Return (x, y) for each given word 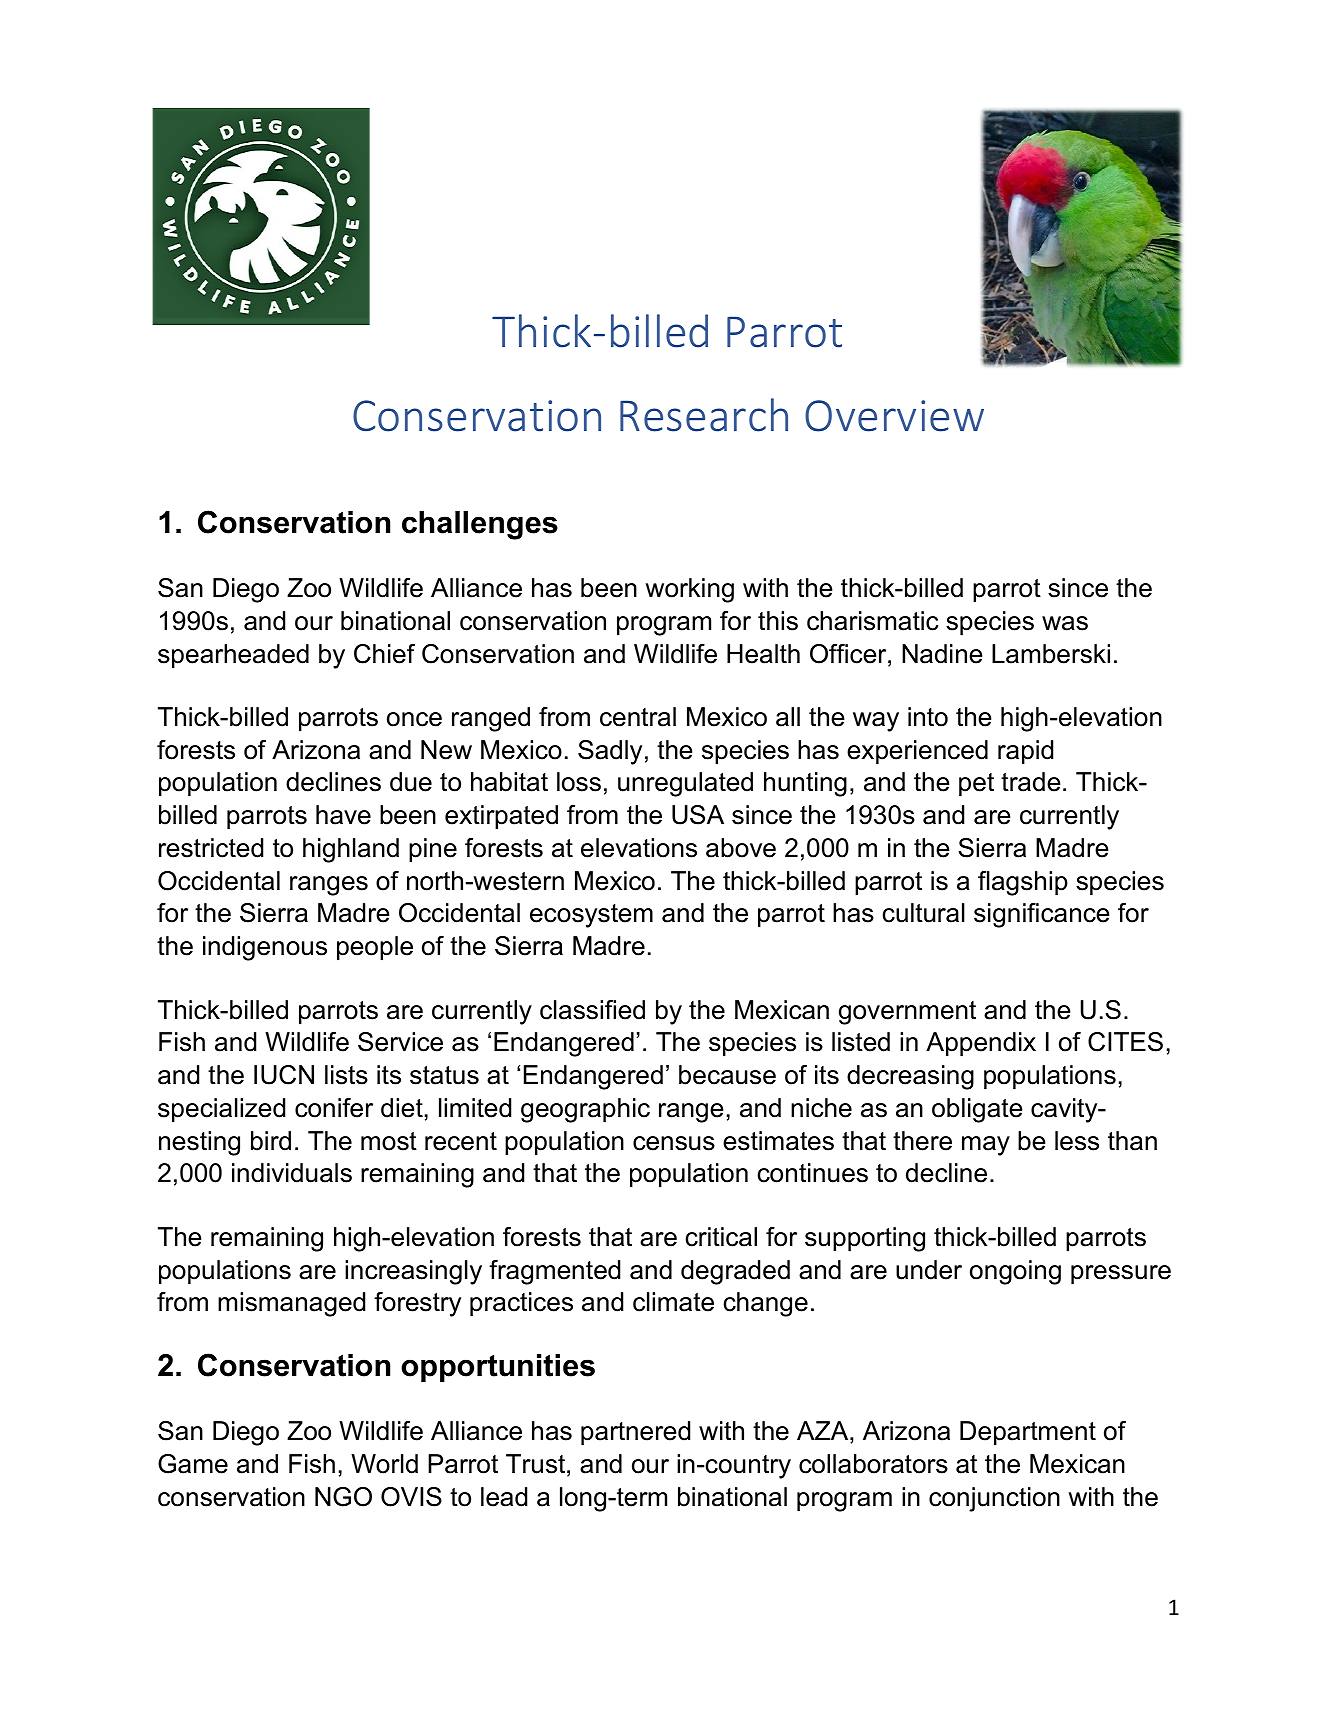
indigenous (265, 948)
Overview (894, 416)
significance (1041, 915)
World (384, 1464)
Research (704, 415)
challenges (480, 525)
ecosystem (591, 916)
